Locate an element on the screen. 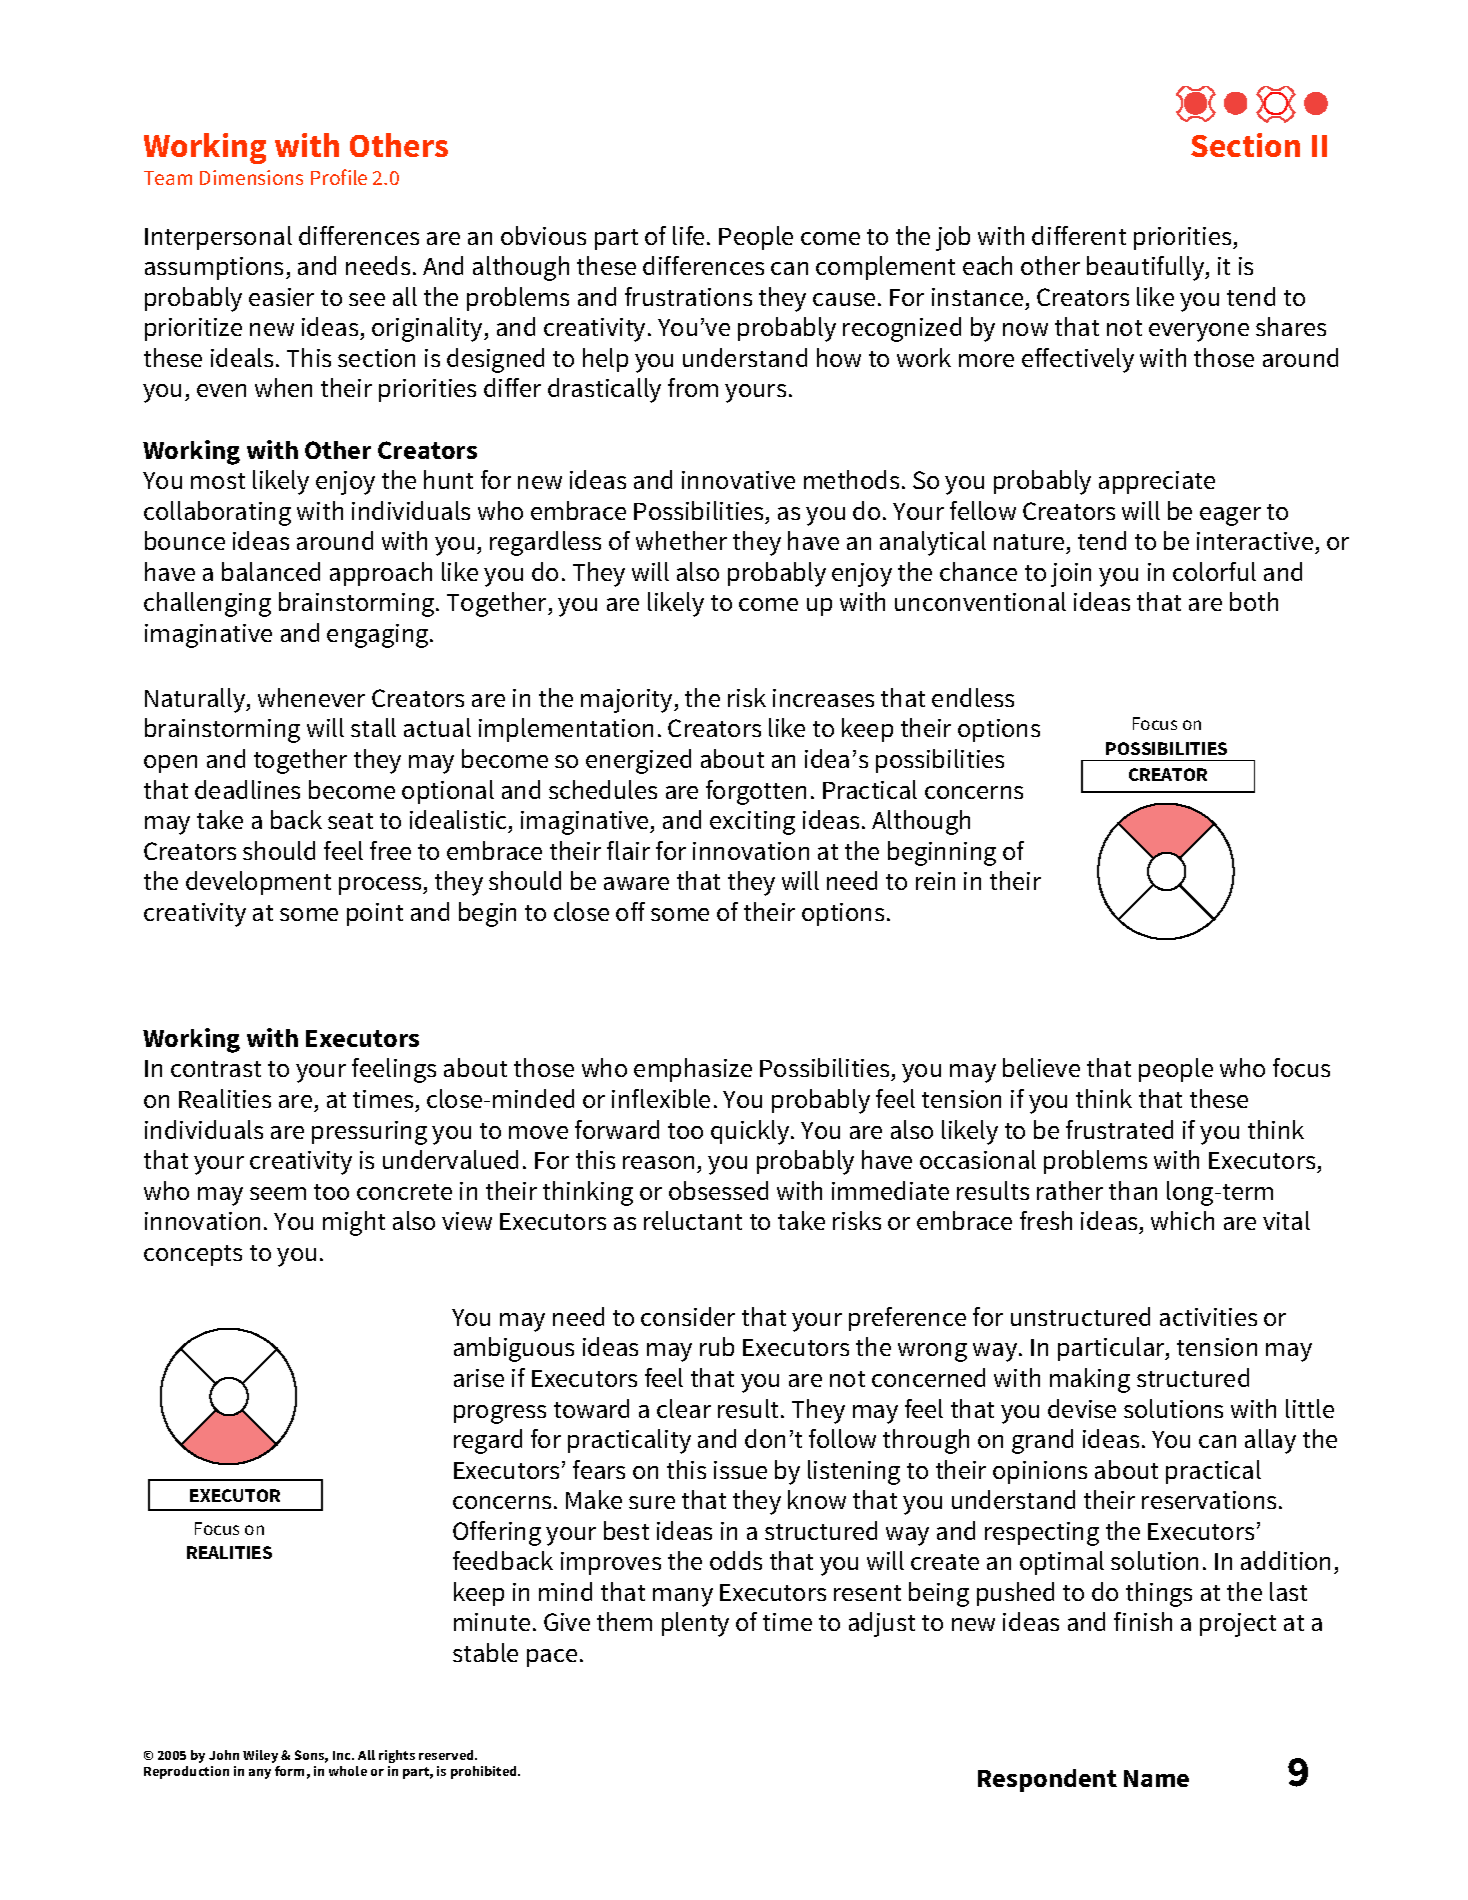 The image size is (1468, 1900). Profile is located at coordinates (339, 177).
